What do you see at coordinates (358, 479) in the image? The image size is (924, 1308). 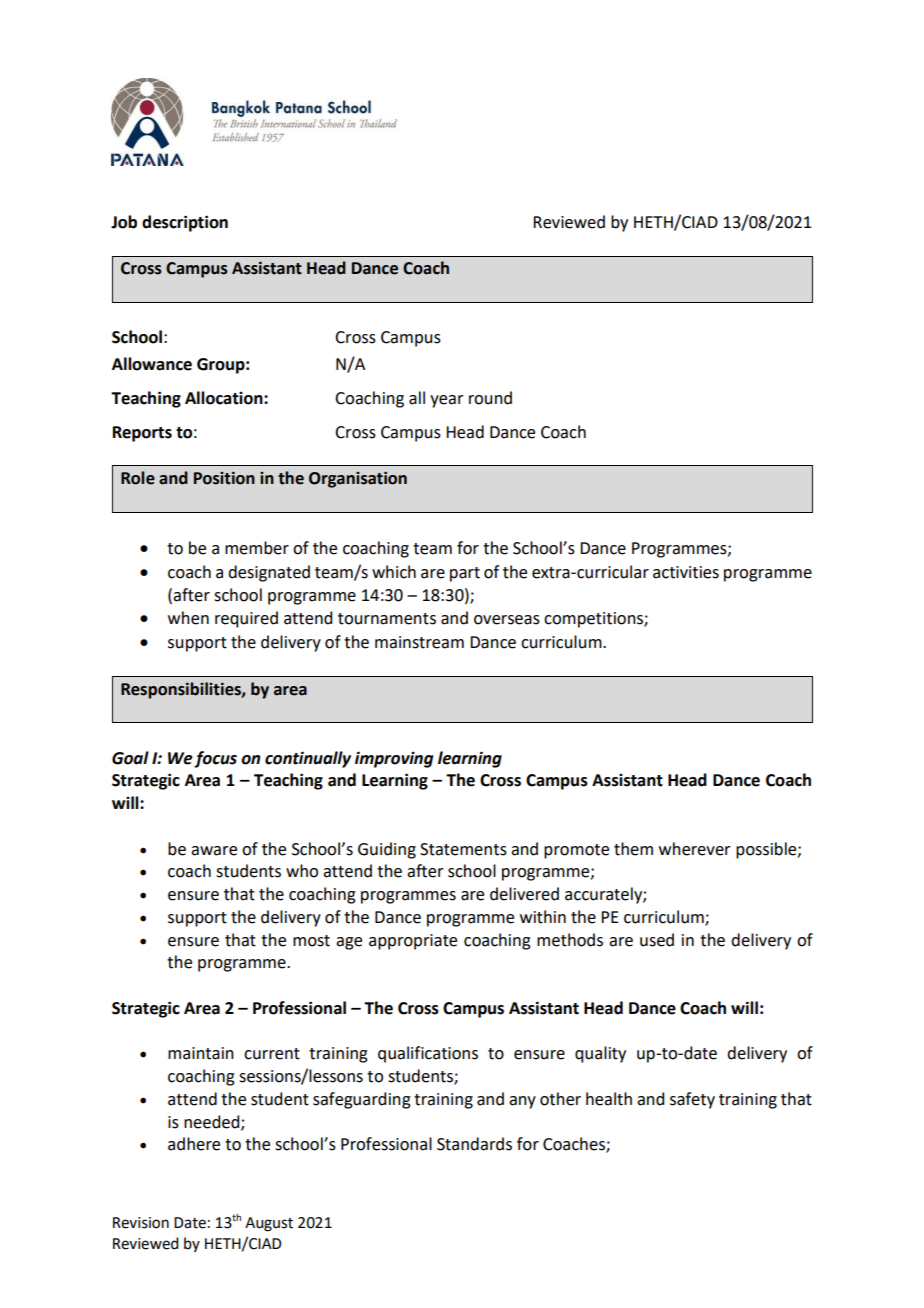 I see `Organisation` at bounding box center [358, 479].
